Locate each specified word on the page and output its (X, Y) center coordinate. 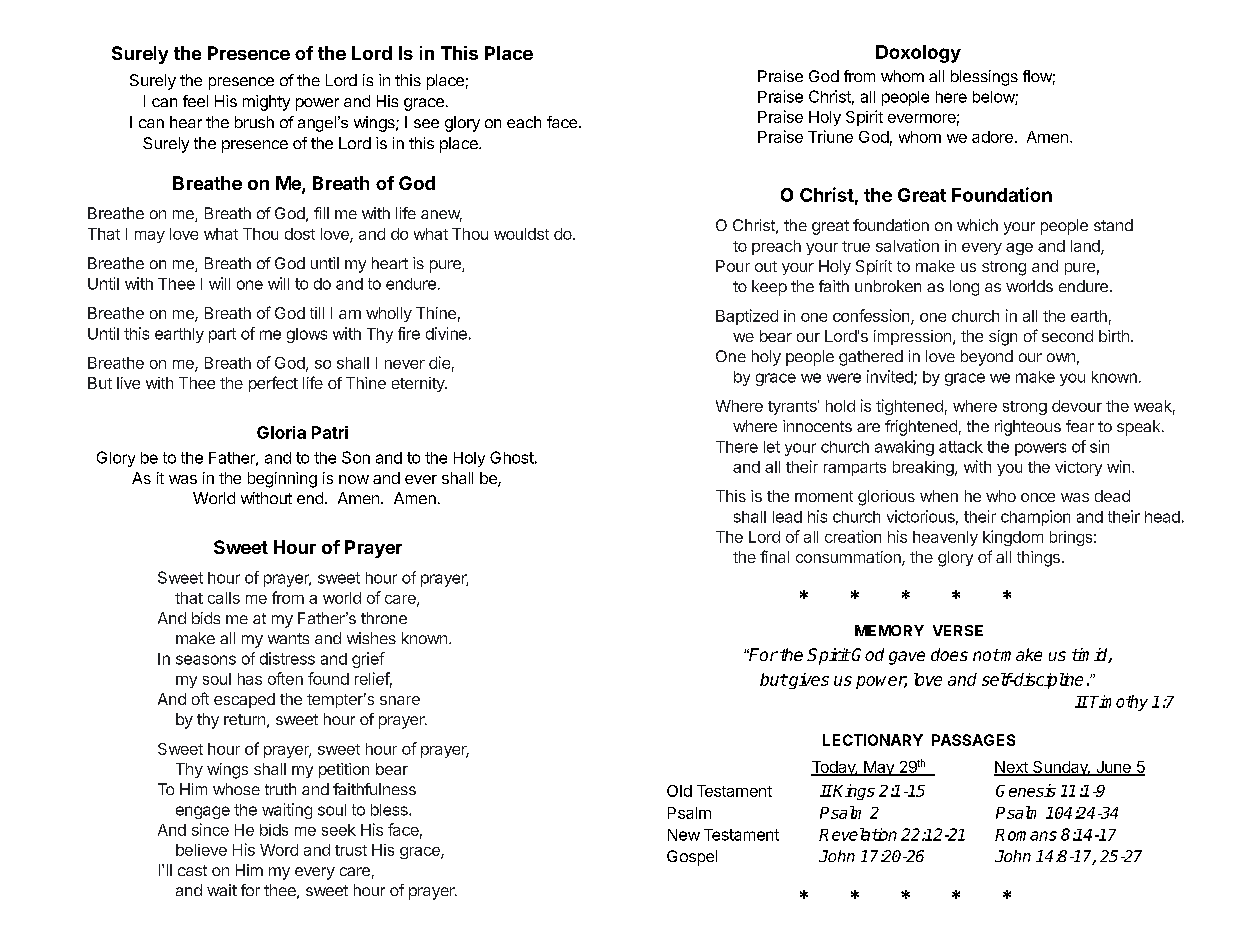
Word (279, 850)
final (774, 556)
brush (254, 122)
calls (224, 598)
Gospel (692, 858)
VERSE (958, 630)
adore (992, 137)
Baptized (747, 317)
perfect (273, 384)
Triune (830, 136)
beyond (987, 358)
